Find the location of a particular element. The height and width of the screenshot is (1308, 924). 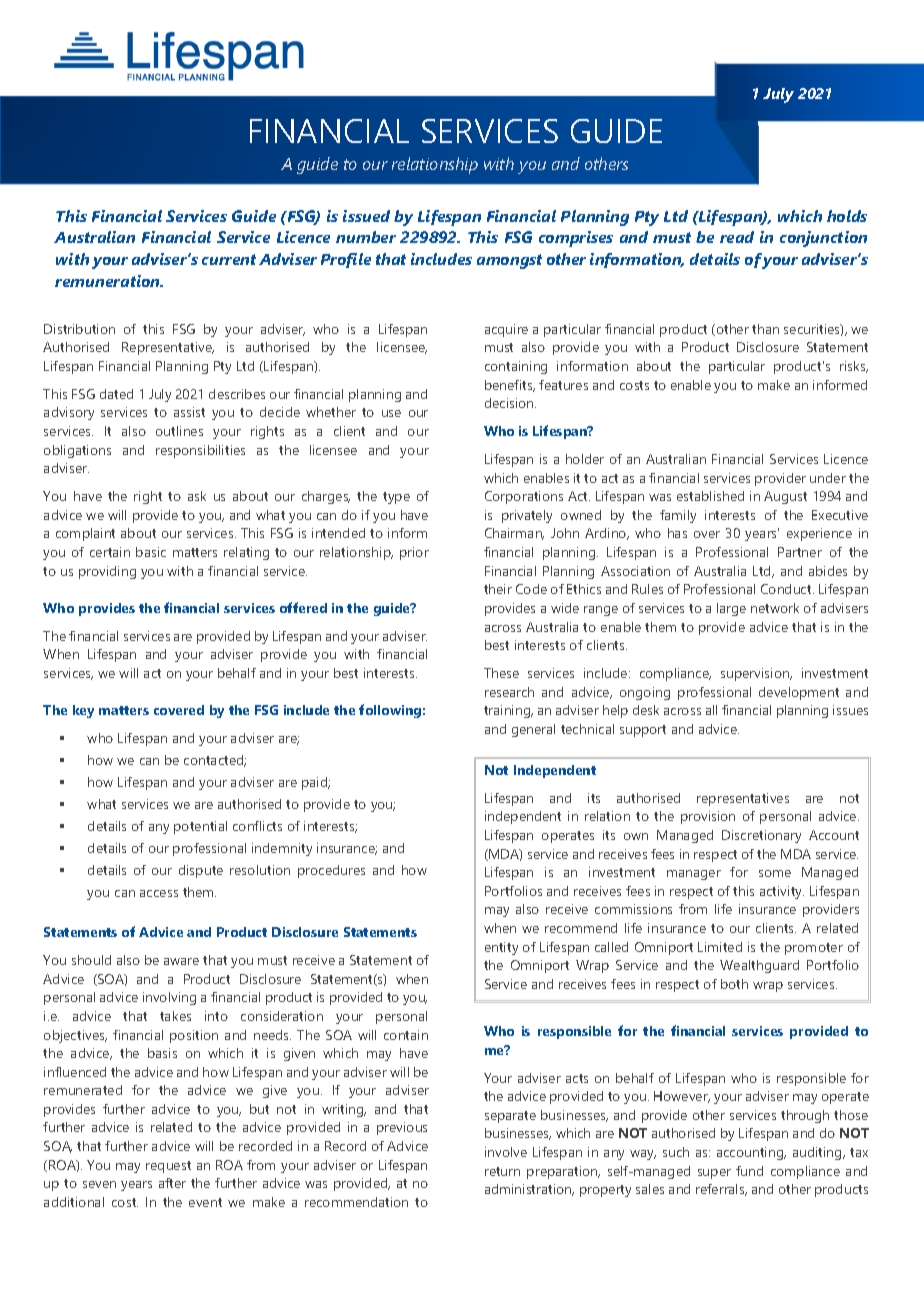

entity is located at coordinates (501, 948).
